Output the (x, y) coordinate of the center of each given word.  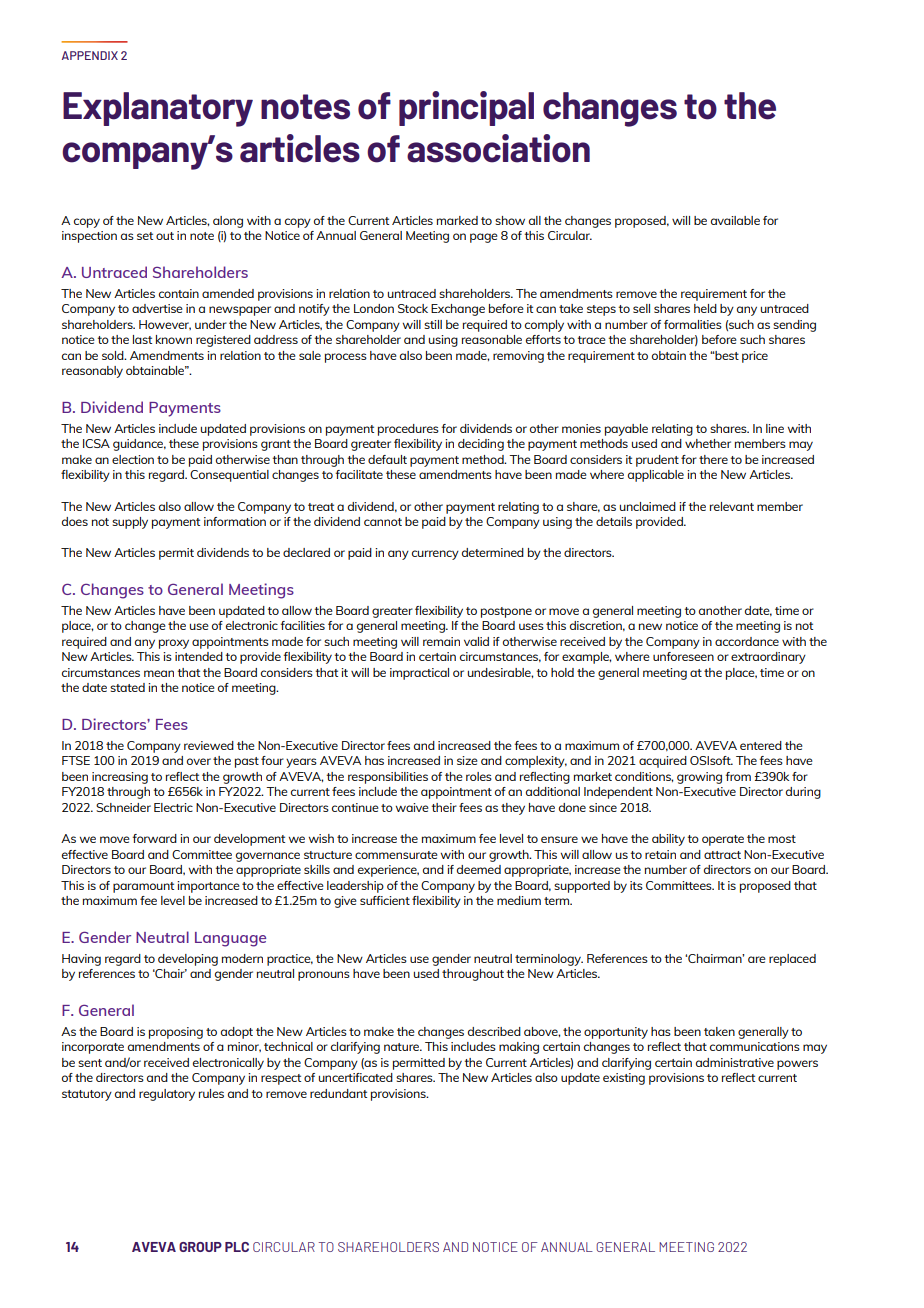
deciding (481, 445)
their (444, 807)
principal (466, 108)
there (713, 459)
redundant (338, 1093)
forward (154, 838)
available (735, 220)
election (133, 459)
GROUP (200, 1247)
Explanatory (158, 109)
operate (723, 840)
